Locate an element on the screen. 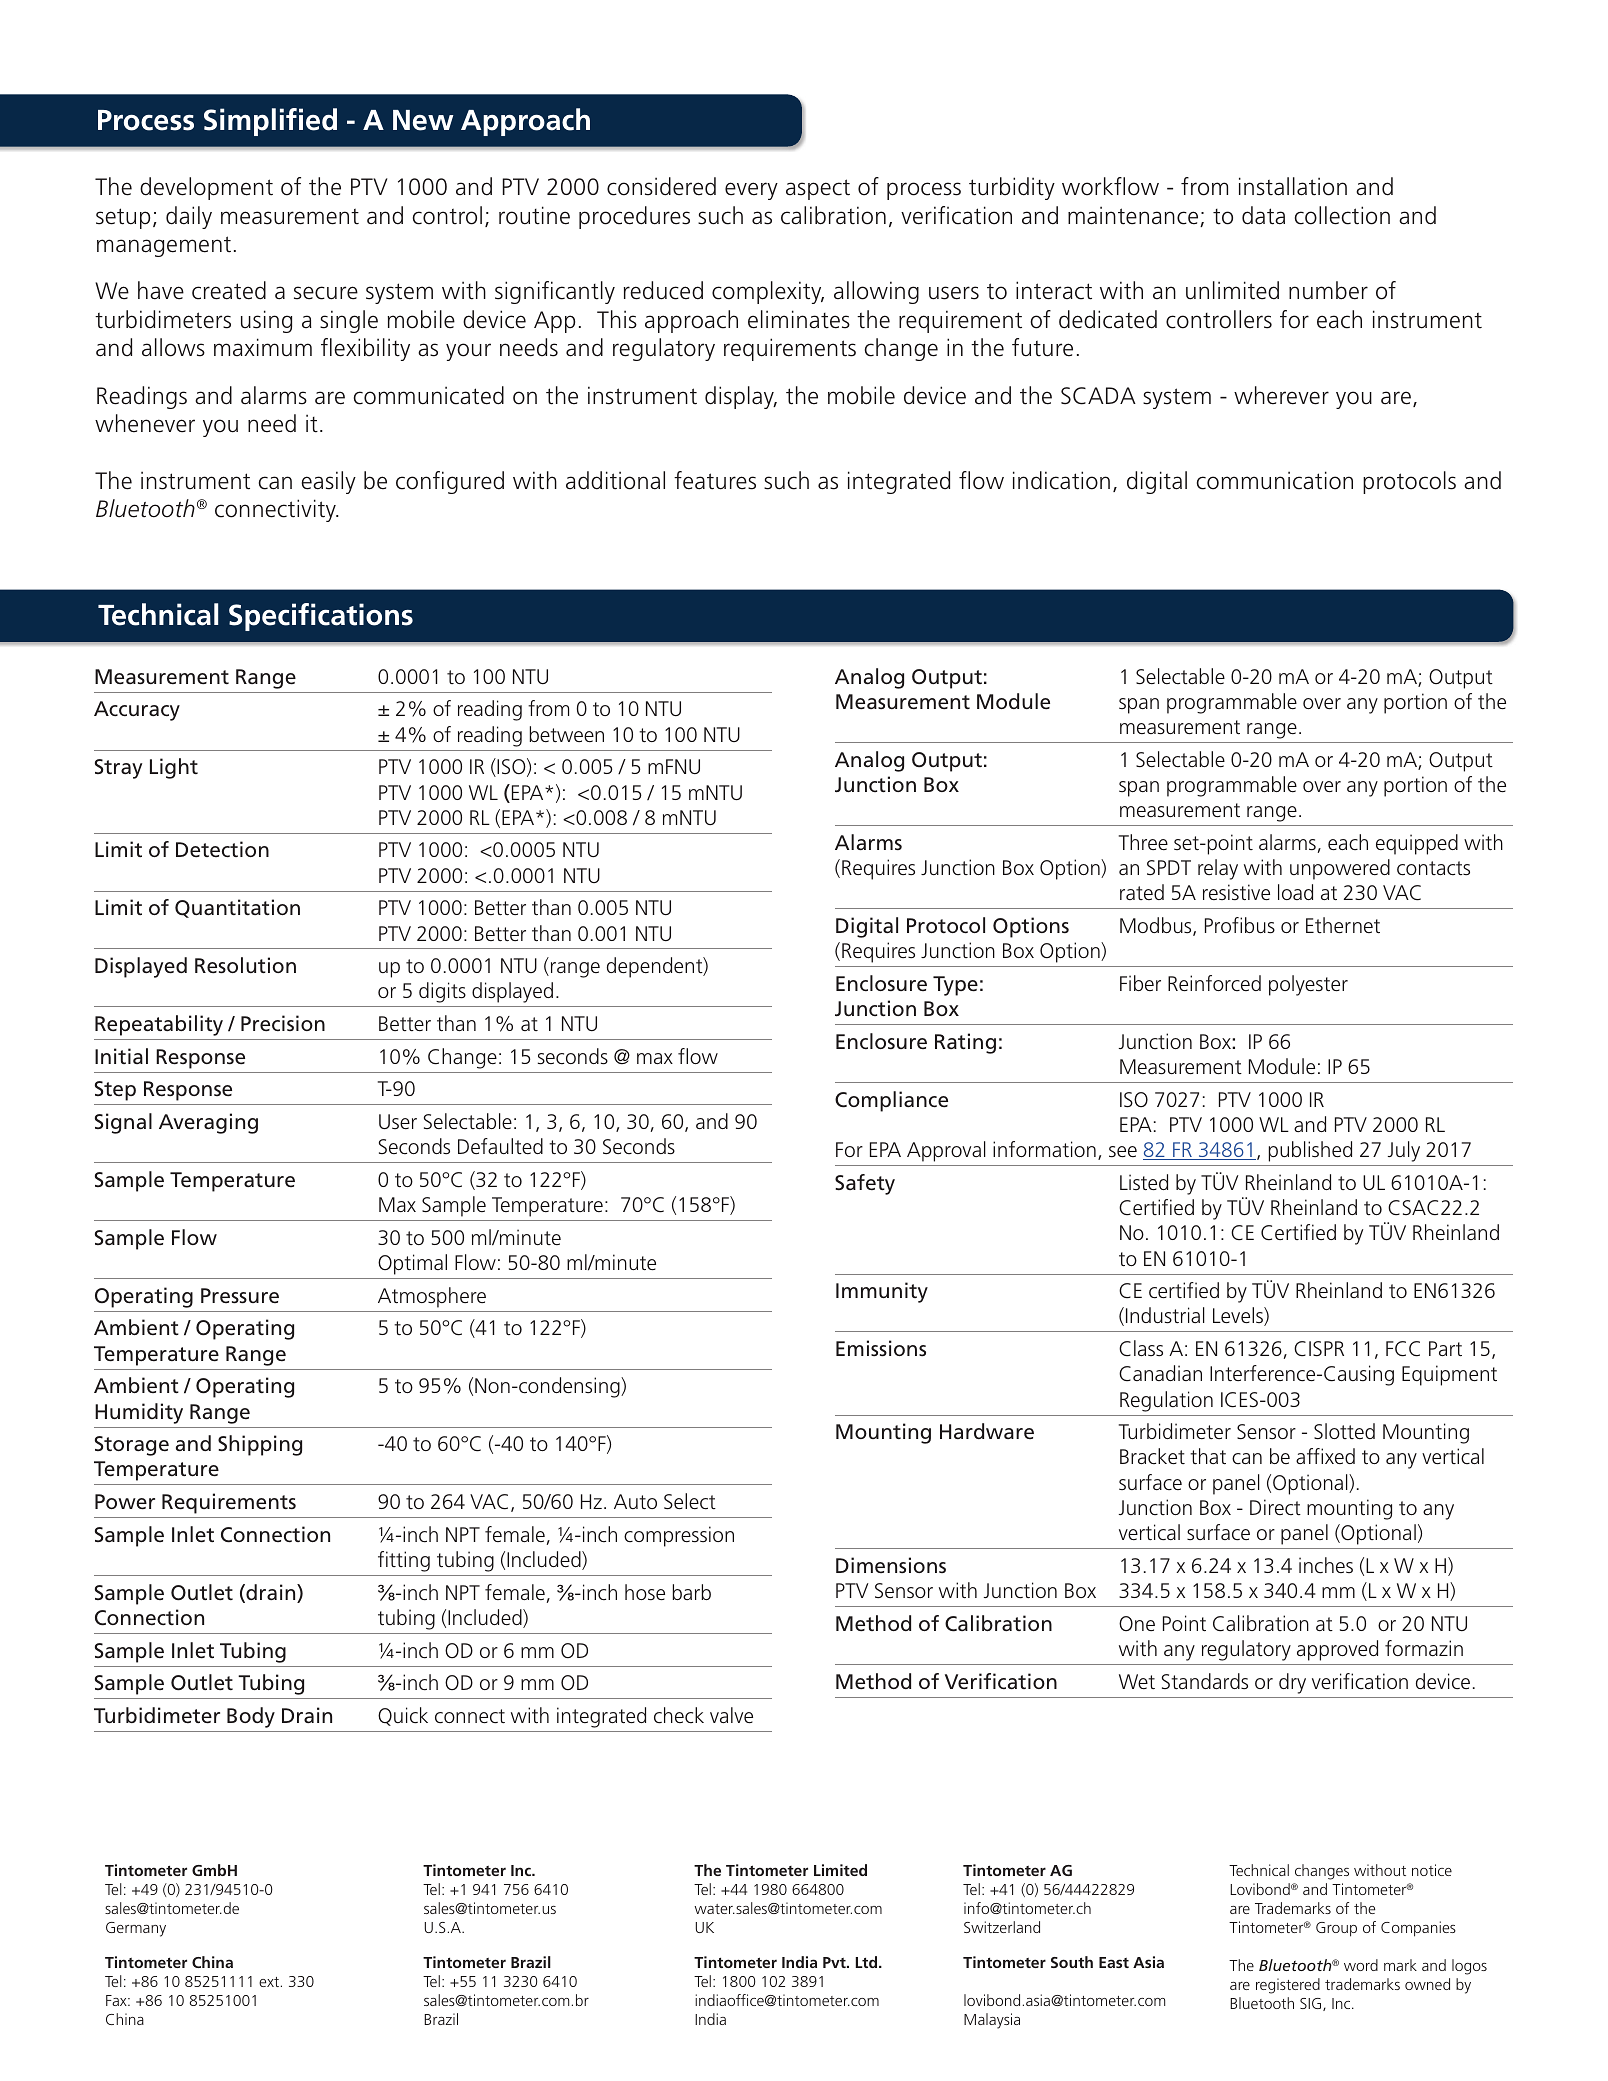  installation is located at coordinates (1293, 186).
